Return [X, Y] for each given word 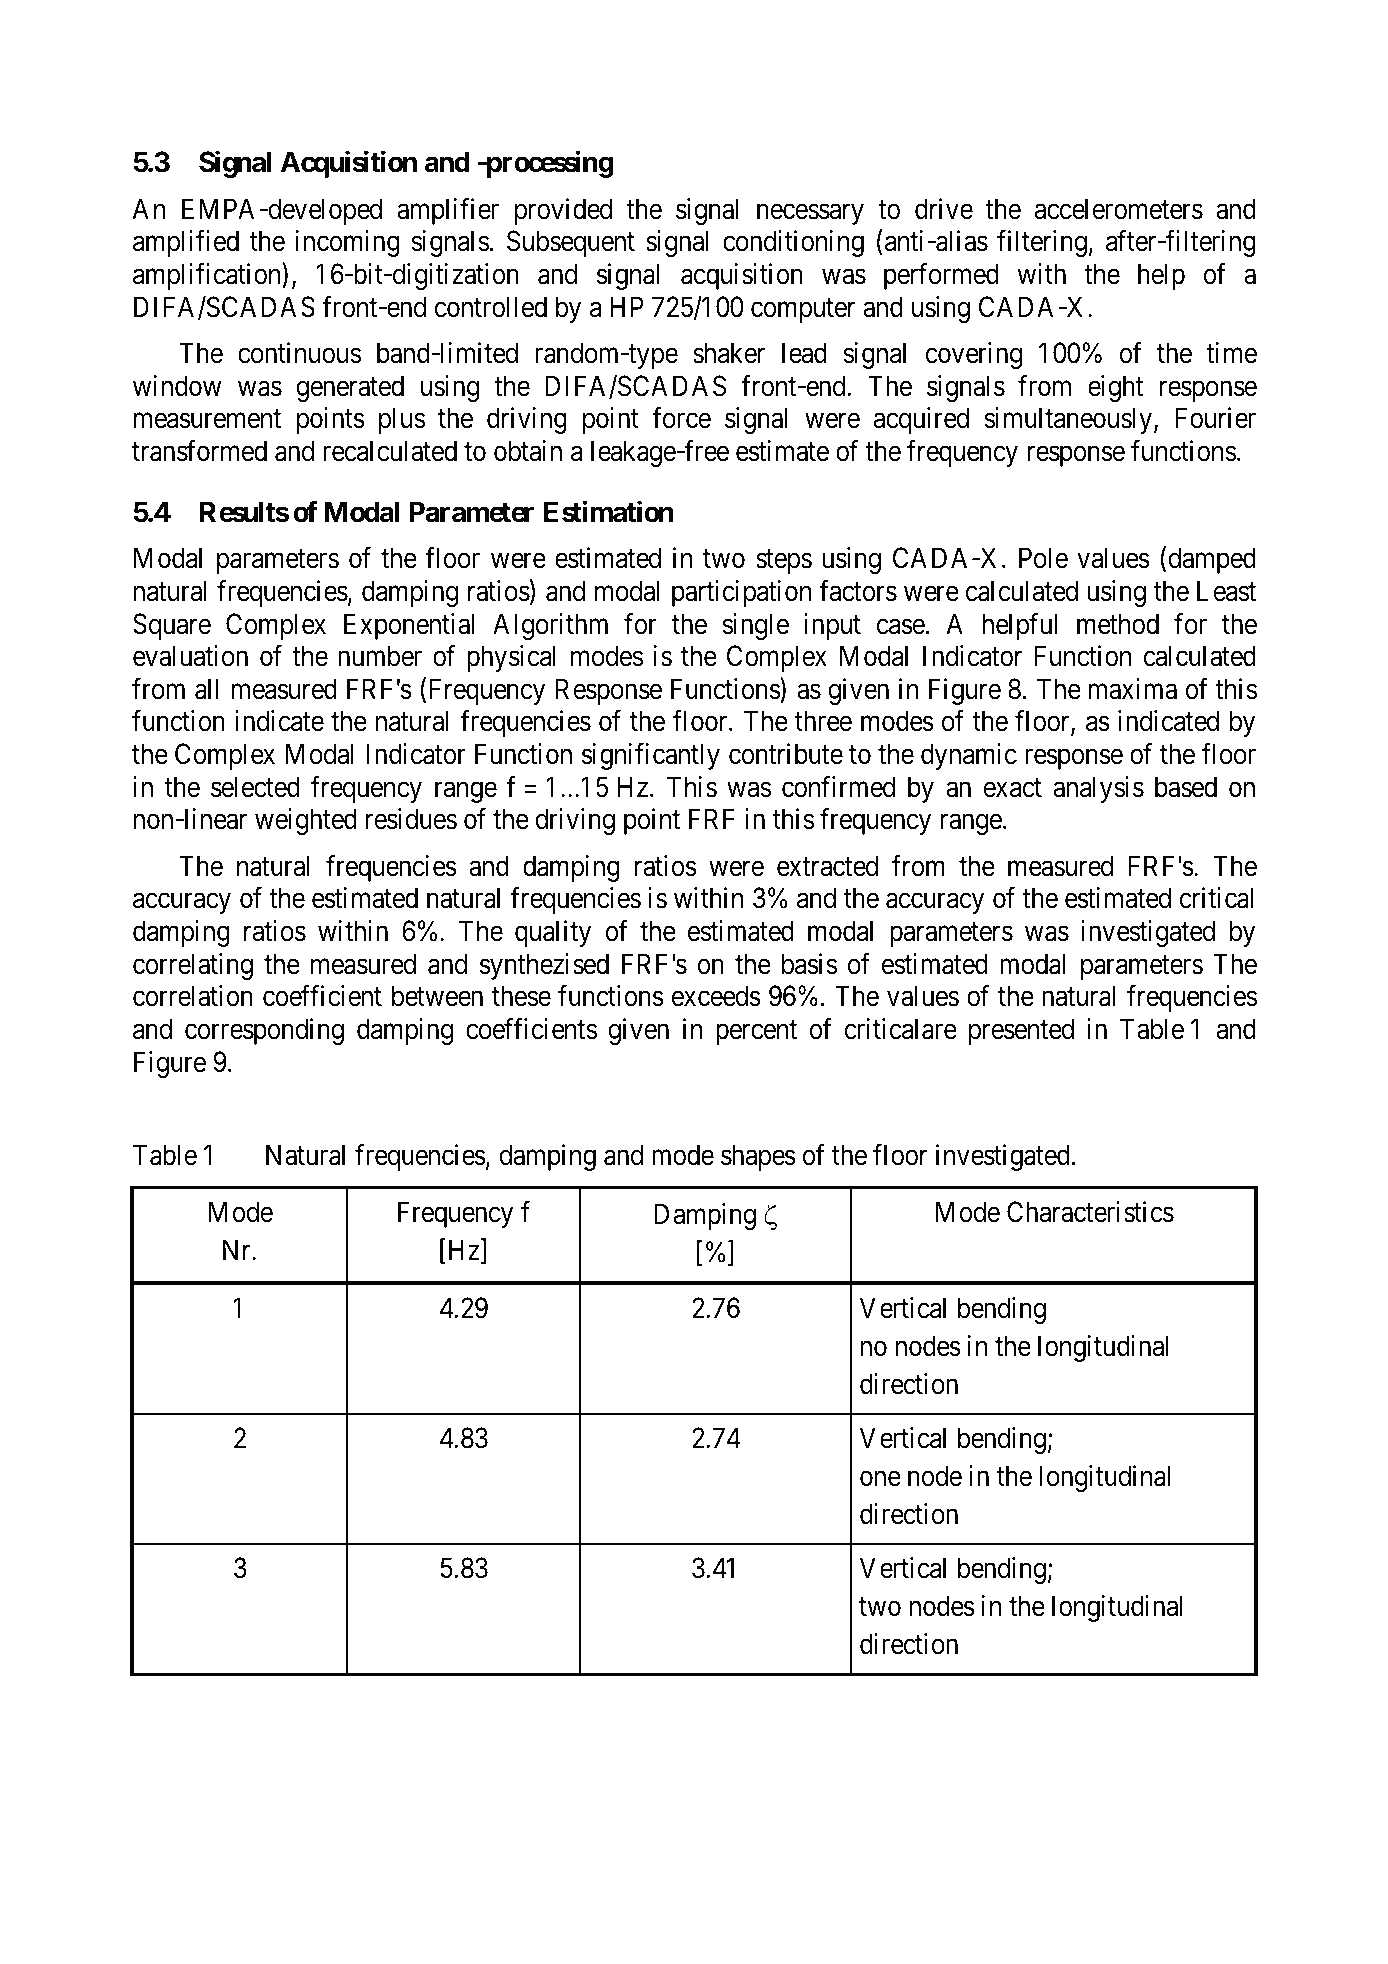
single [755, 626]
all [207, 689]
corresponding [264, 1031]
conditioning [793, 243]
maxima [1133, 689]
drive [944, 209]
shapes [758, 1157]
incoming [348, 243]
